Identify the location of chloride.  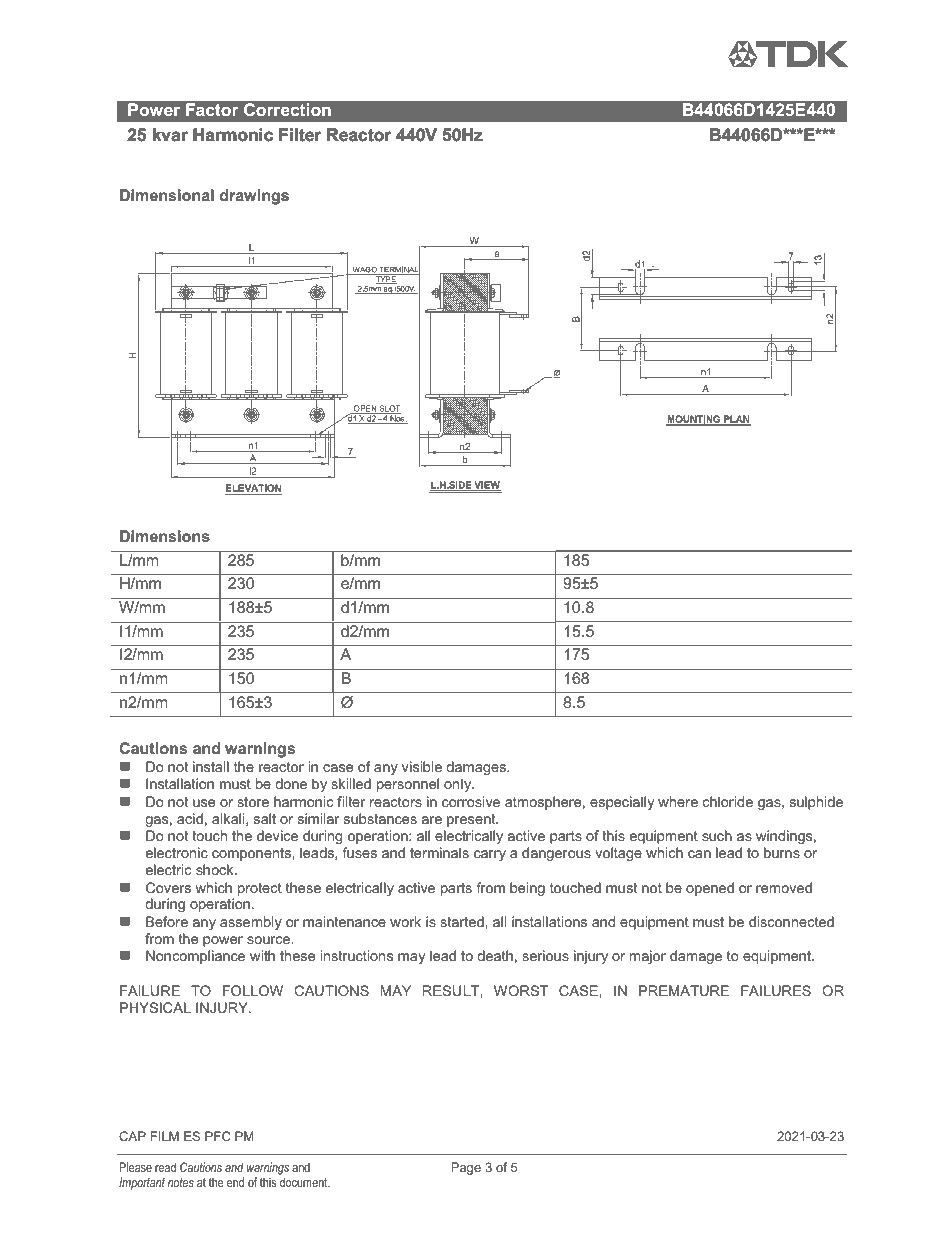
(728, 801).
